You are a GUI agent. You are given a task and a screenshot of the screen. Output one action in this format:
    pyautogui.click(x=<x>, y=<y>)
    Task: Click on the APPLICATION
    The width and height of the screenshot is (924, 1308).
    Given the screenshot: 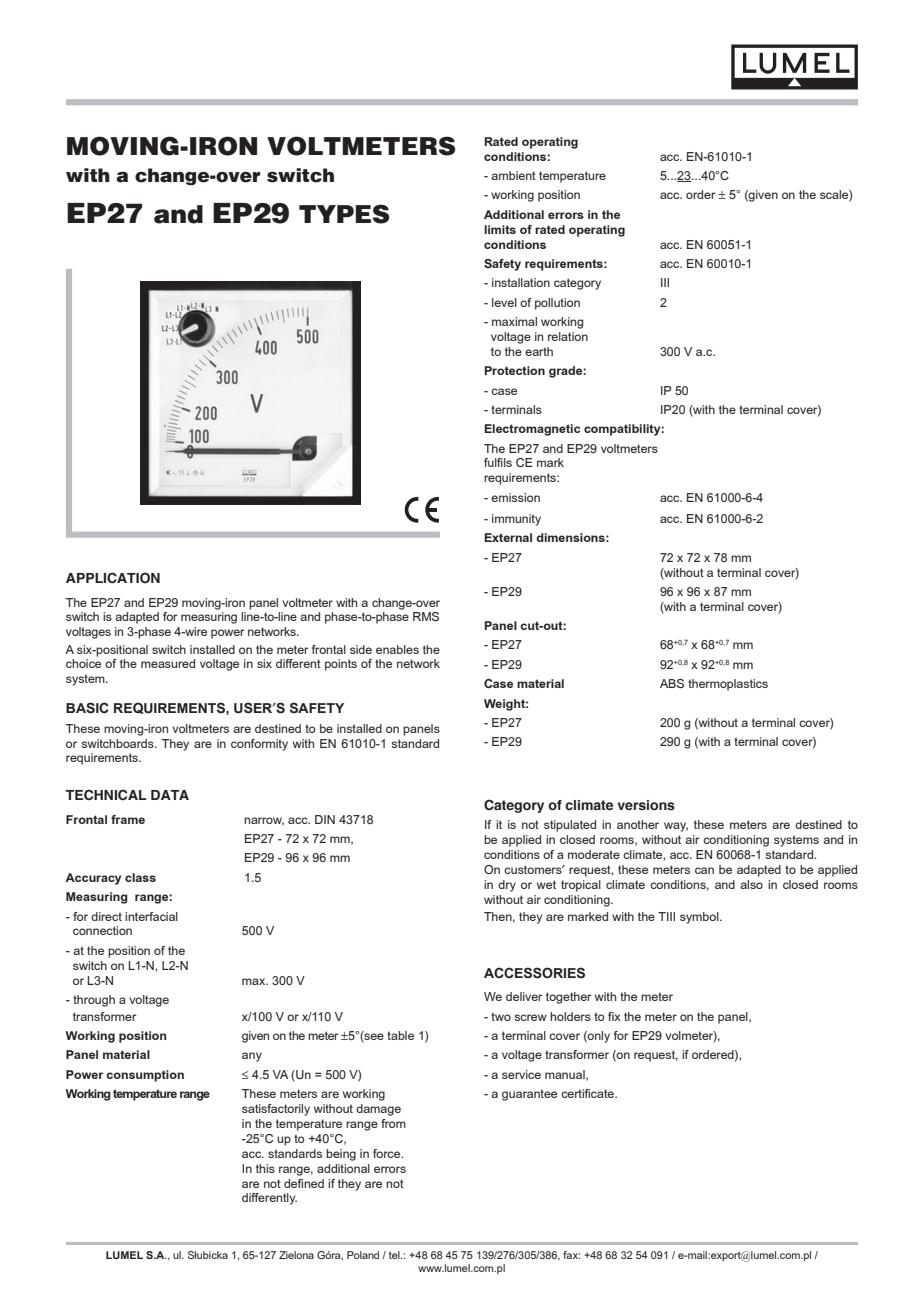 What is the action you would take?
    pyautogui.click(x=113, y=577)
